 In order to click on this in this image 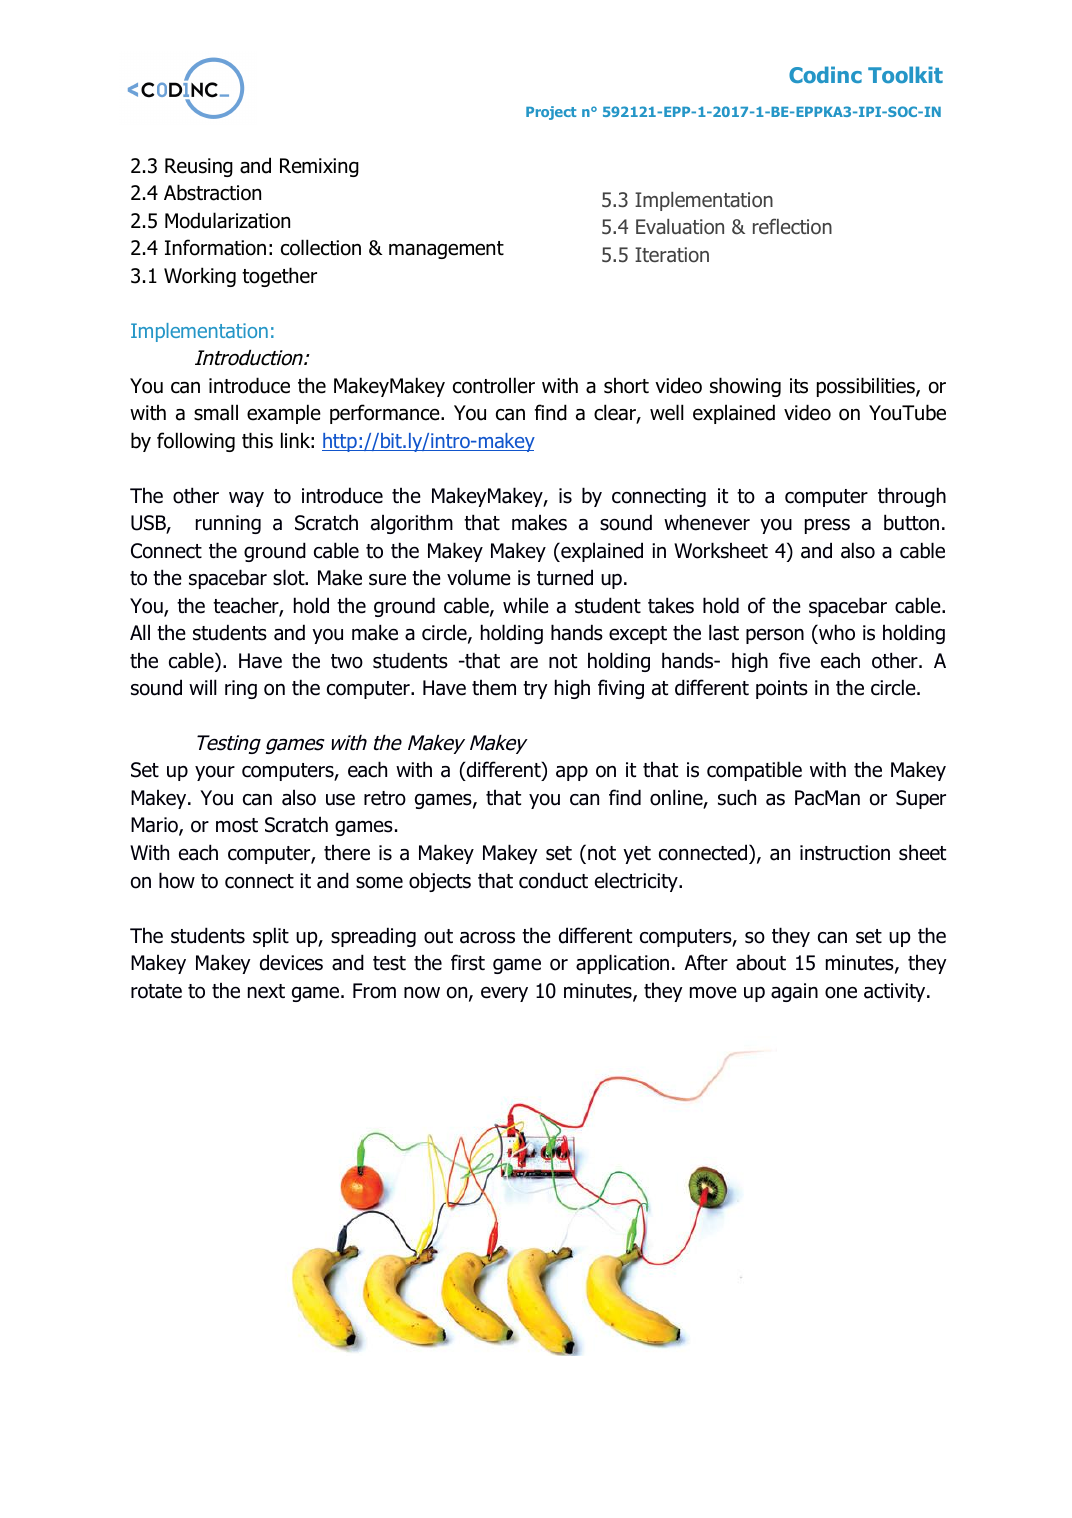, I will do `click(257, 440)`.
